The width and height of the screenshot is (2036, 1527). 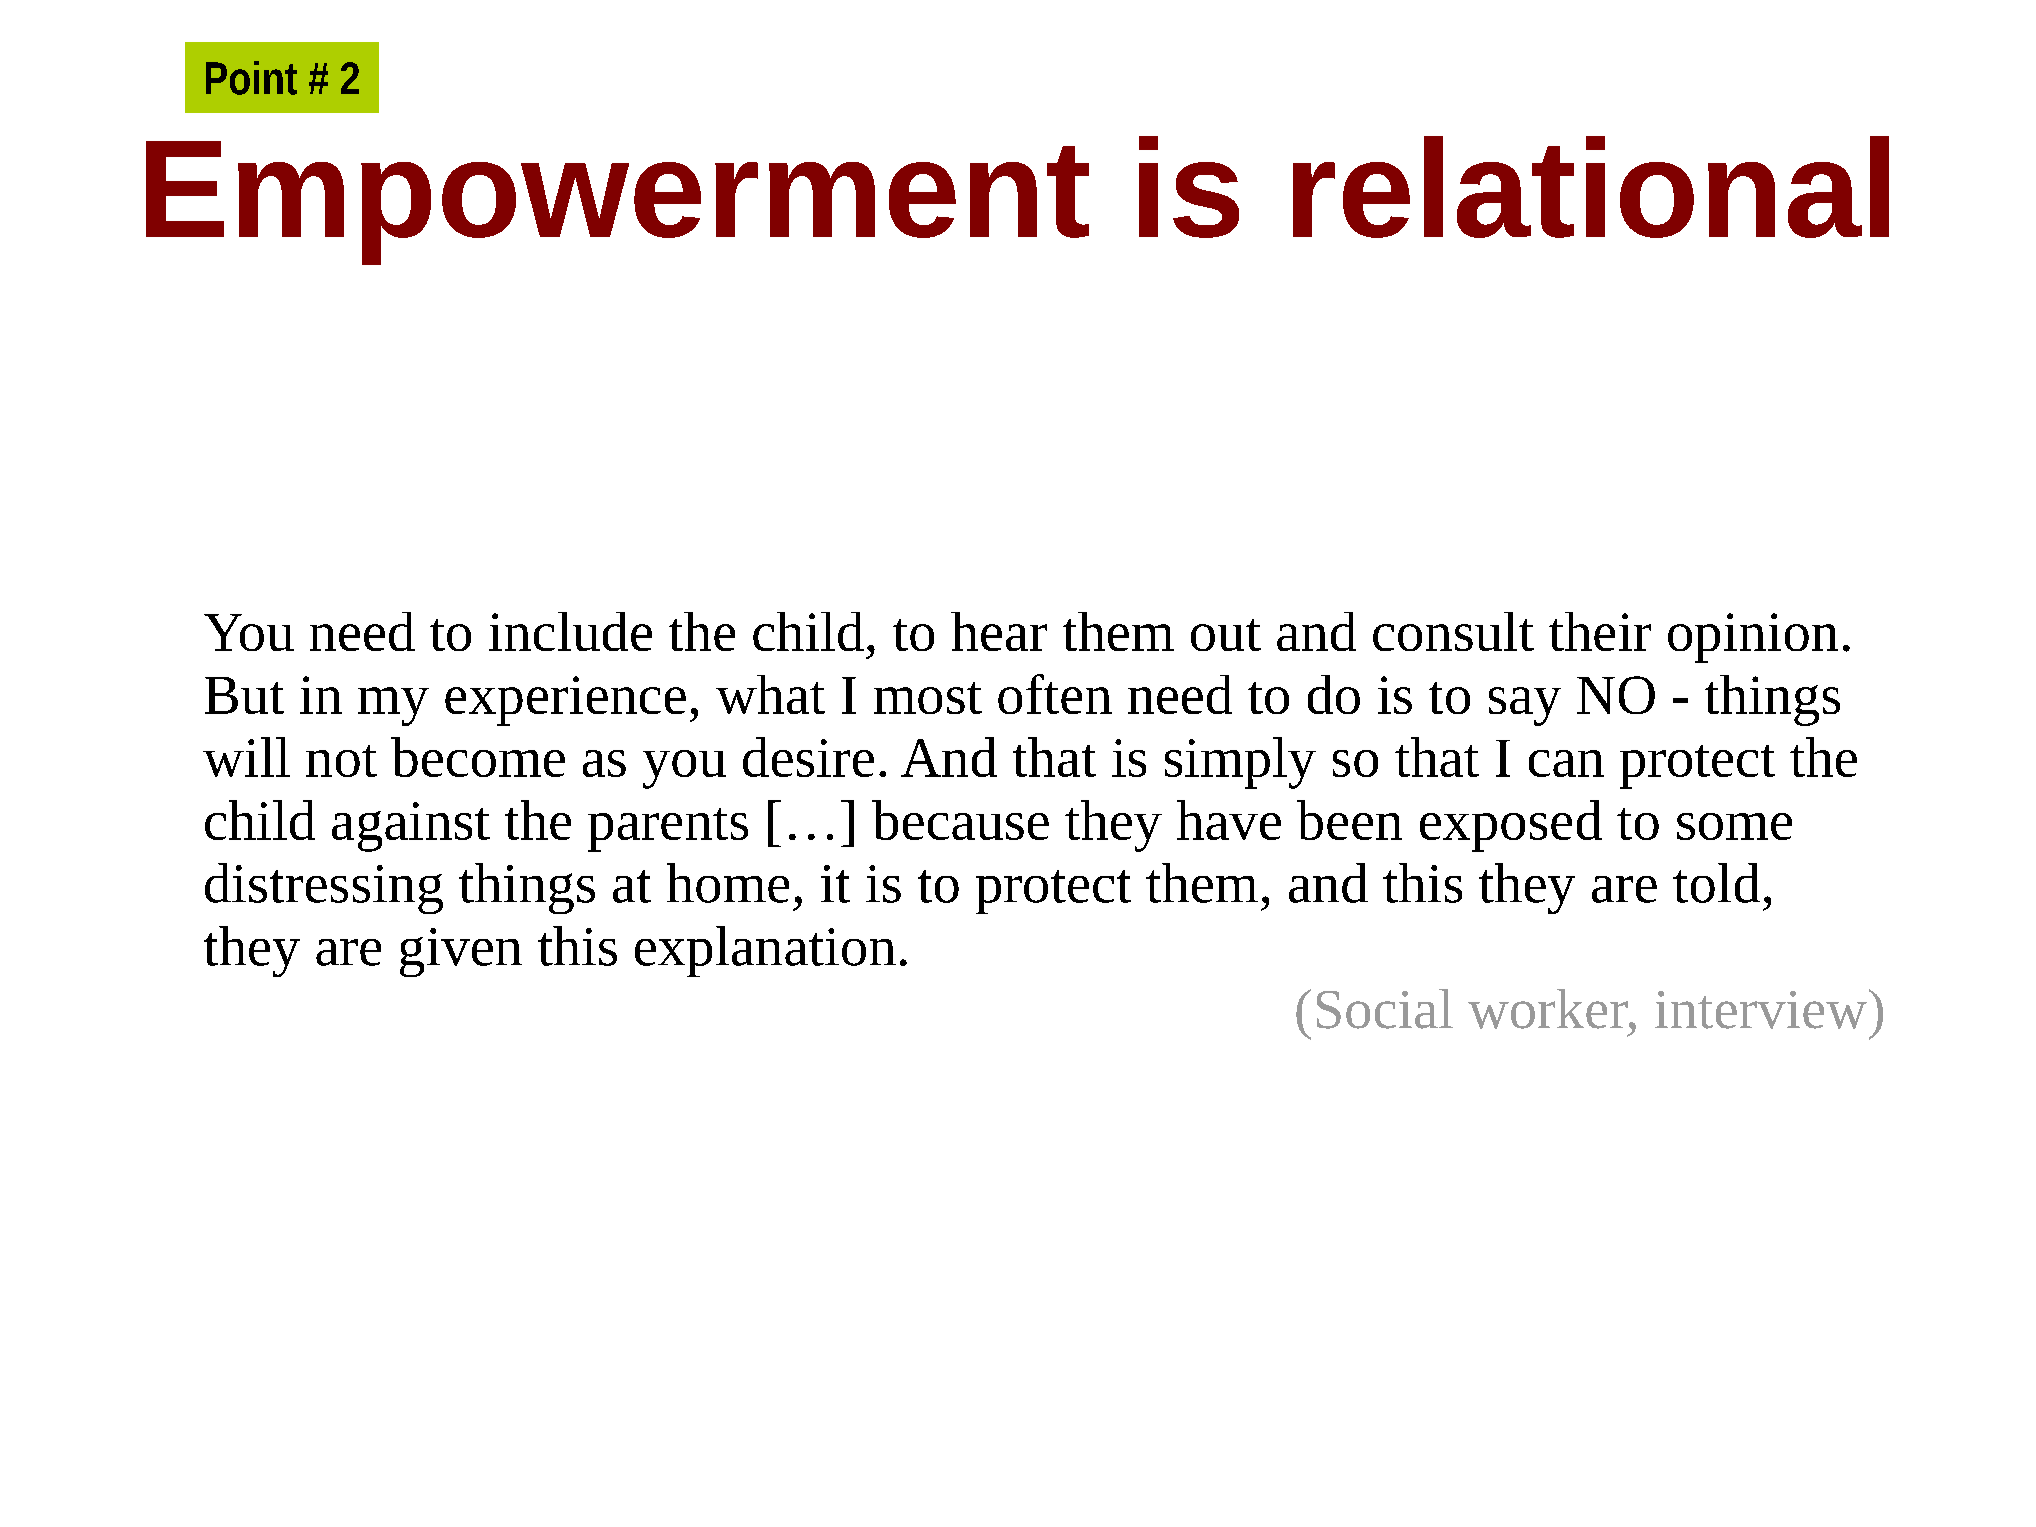 What do you see at coordinates (999, 631) in the screenshot?
I see `hear` at bounding box center [999, 631].
